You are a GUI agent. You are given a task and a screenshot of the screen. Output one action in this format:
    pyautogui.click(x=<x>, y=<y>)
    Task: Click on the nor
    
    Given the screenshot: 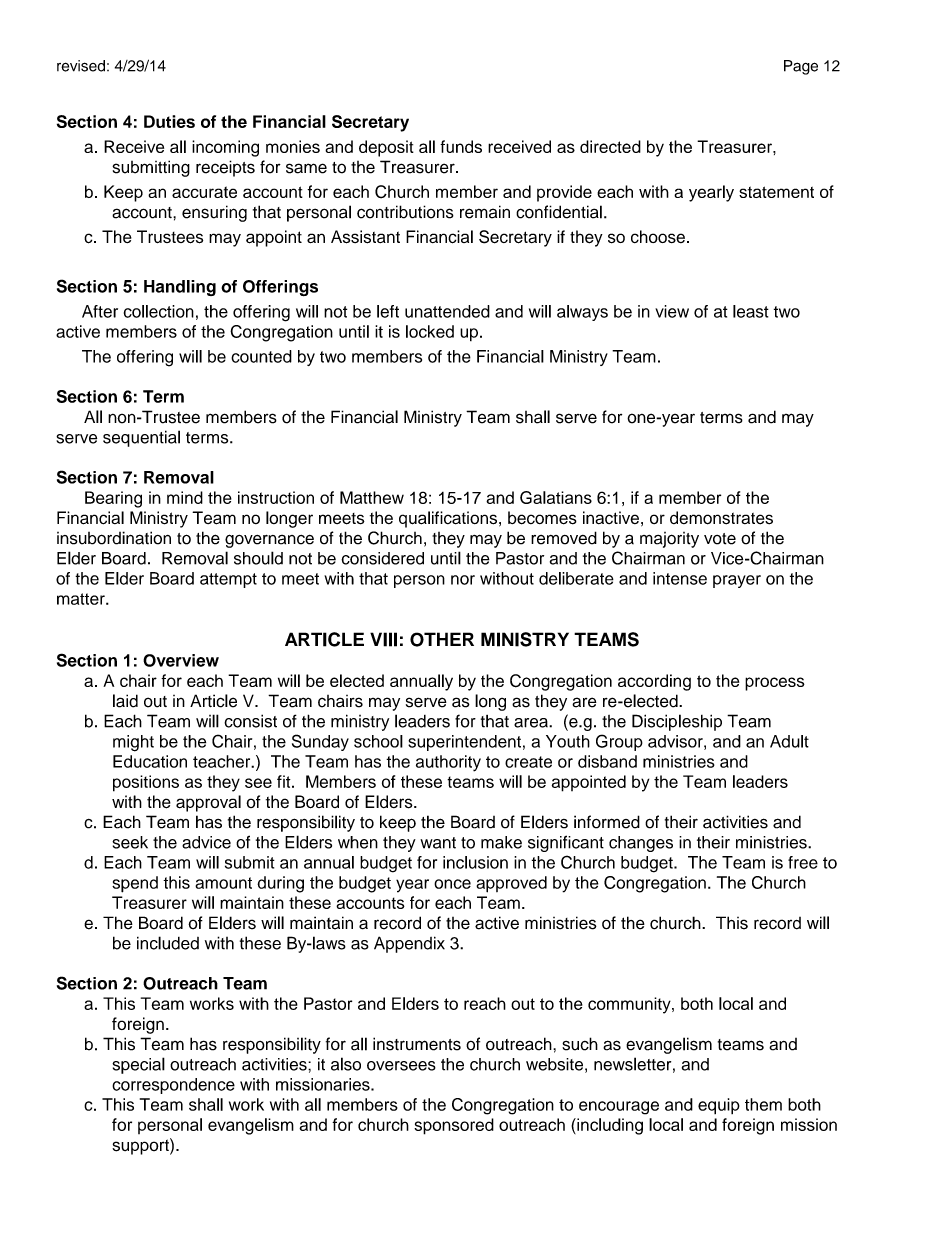 What is the action you would take?
    pyautogui.click(x=463, y=580)
